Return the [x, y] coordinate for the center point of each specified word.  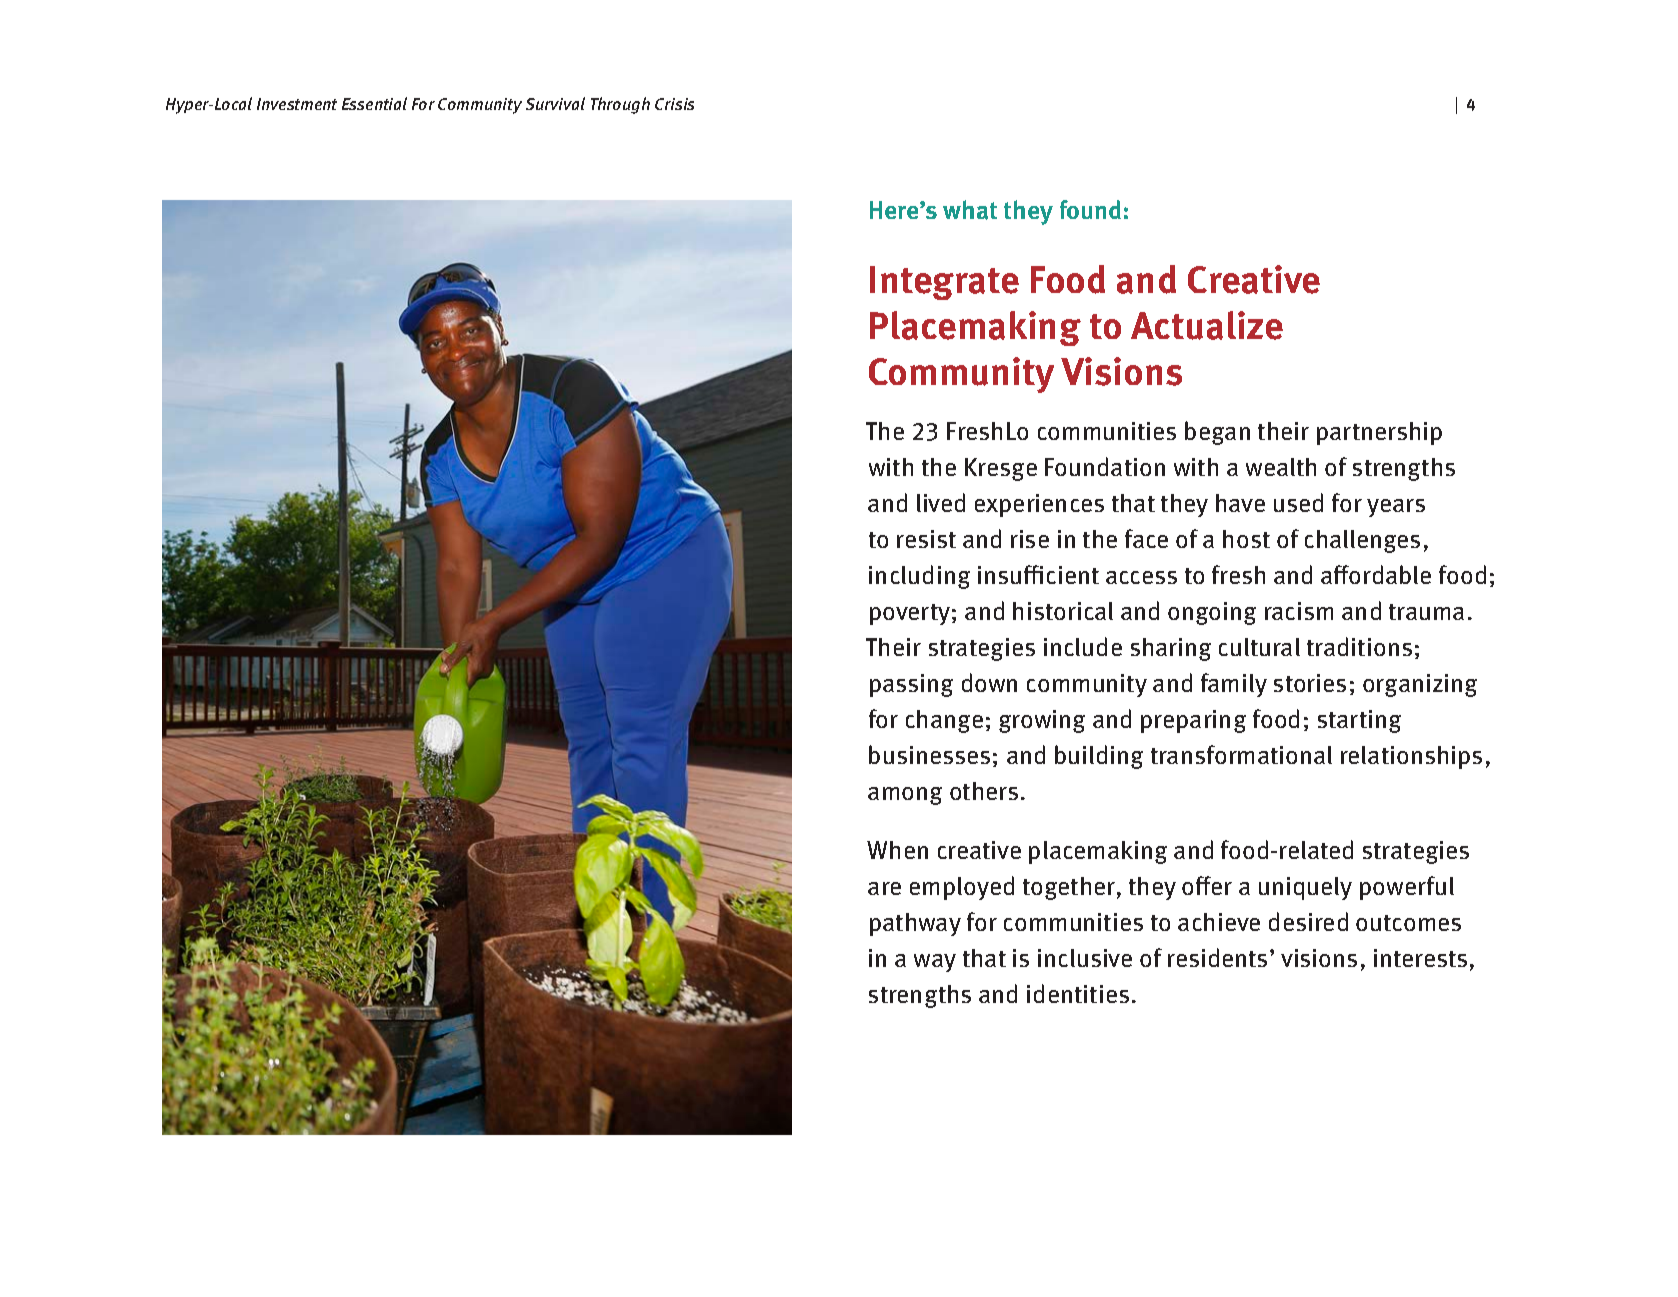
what [970, 210]
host [1246, 539]
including [919, 577]
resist [926, 539]
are [884, 888]
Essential [374, 103]
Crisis [674, 104]
